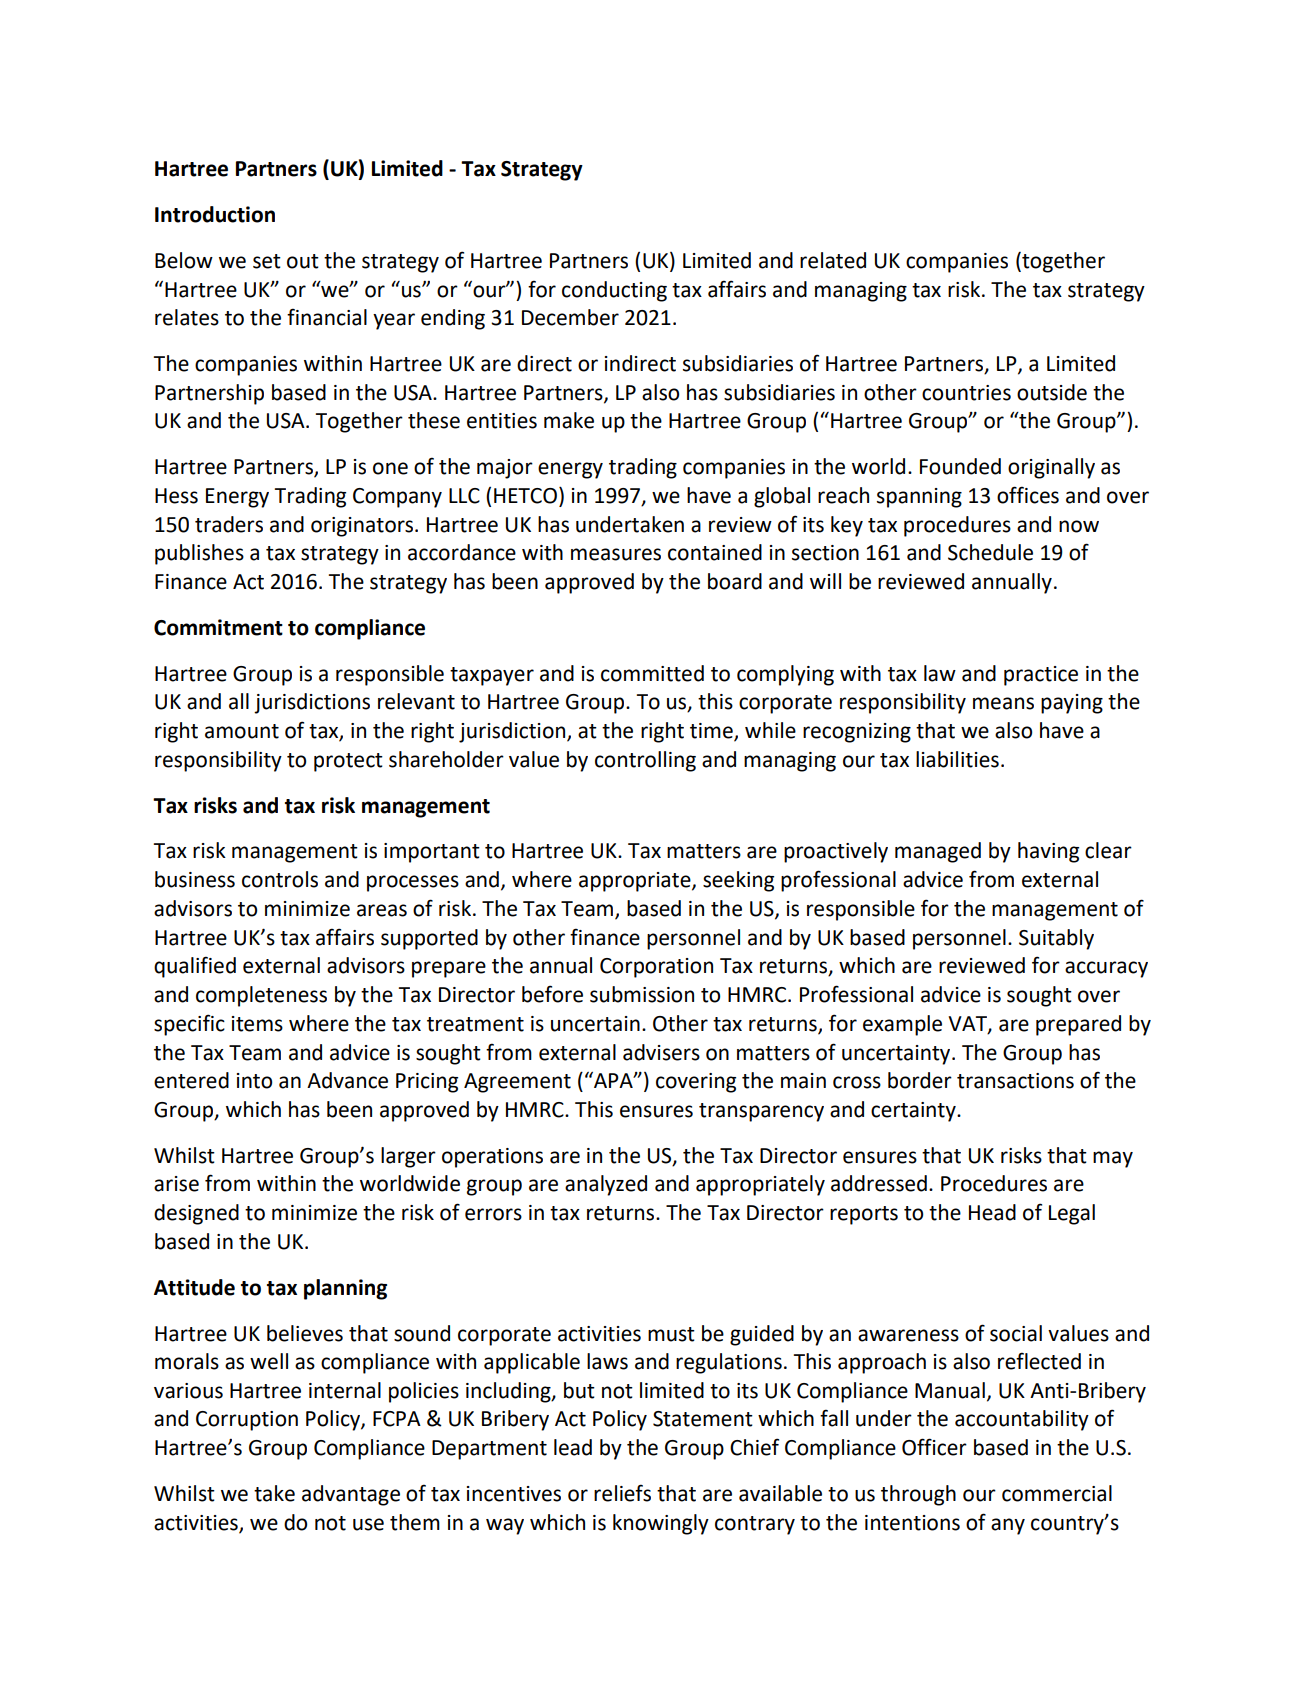 The height and width of the screenshot is (1693, 1308). I want to click on offices, so click(1028, 495).
